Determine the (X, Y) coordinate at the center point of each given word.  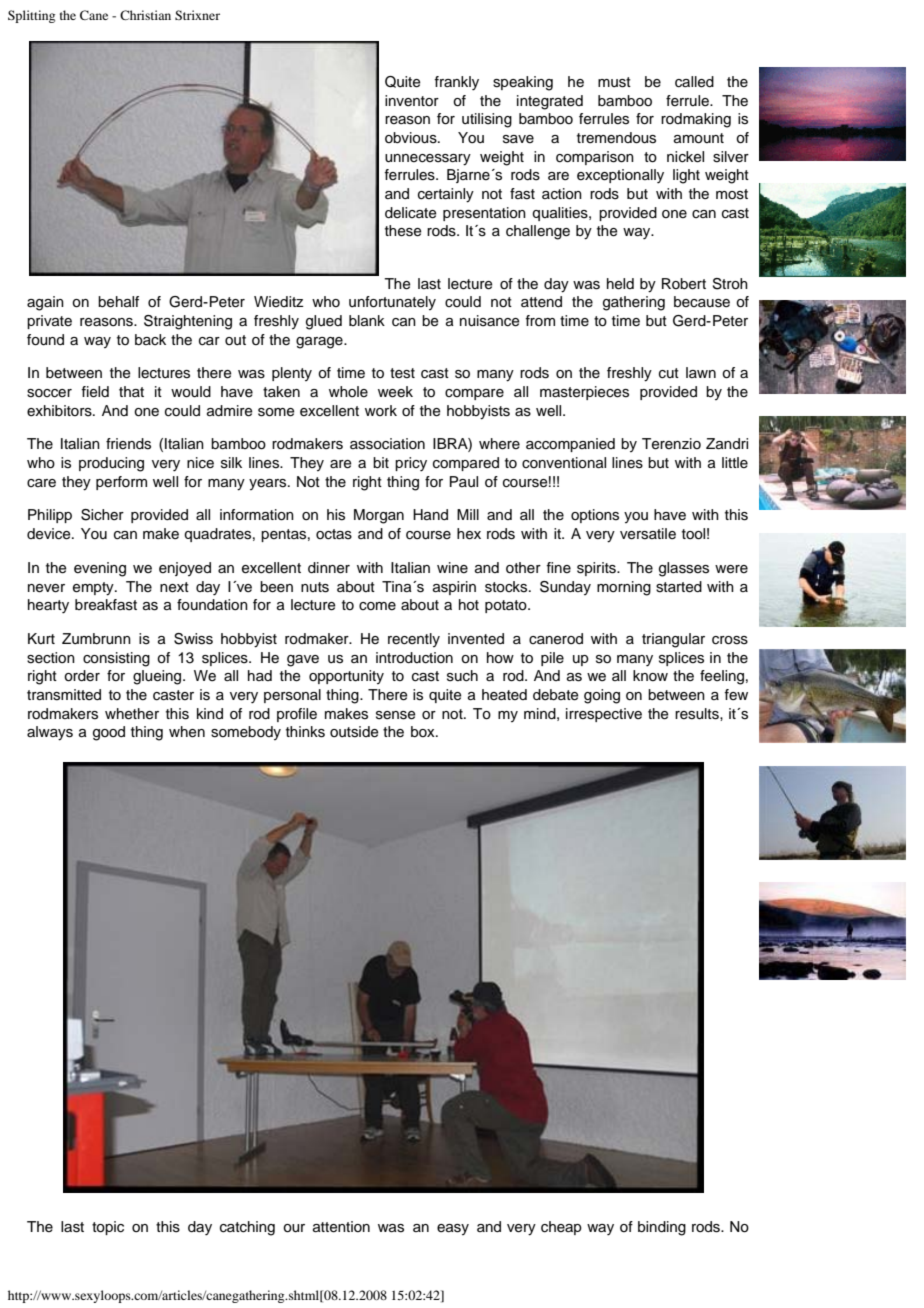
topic (108, 1228)
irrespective (604, 715)
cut (669, 373)
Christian (145, 15)
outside (354, 732)
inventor (412, 101)
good (109, 733)
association (387, 444)
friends (128, 444)
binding (662, 1228)
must (614, 82)
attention (341, 1227)
